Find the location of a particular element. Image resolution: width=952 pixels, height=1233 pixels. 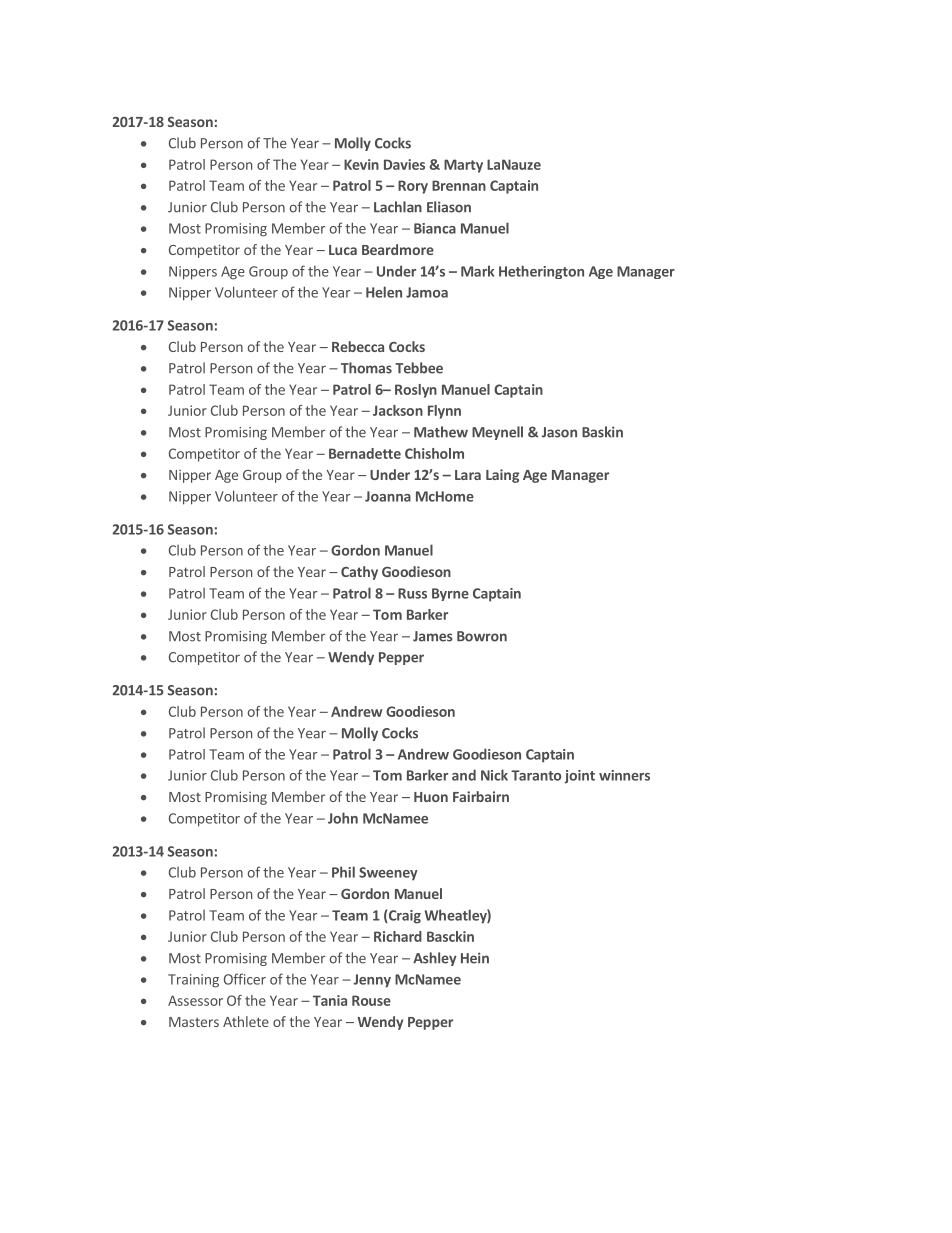

Huon is located at coordinates (431, 797).
